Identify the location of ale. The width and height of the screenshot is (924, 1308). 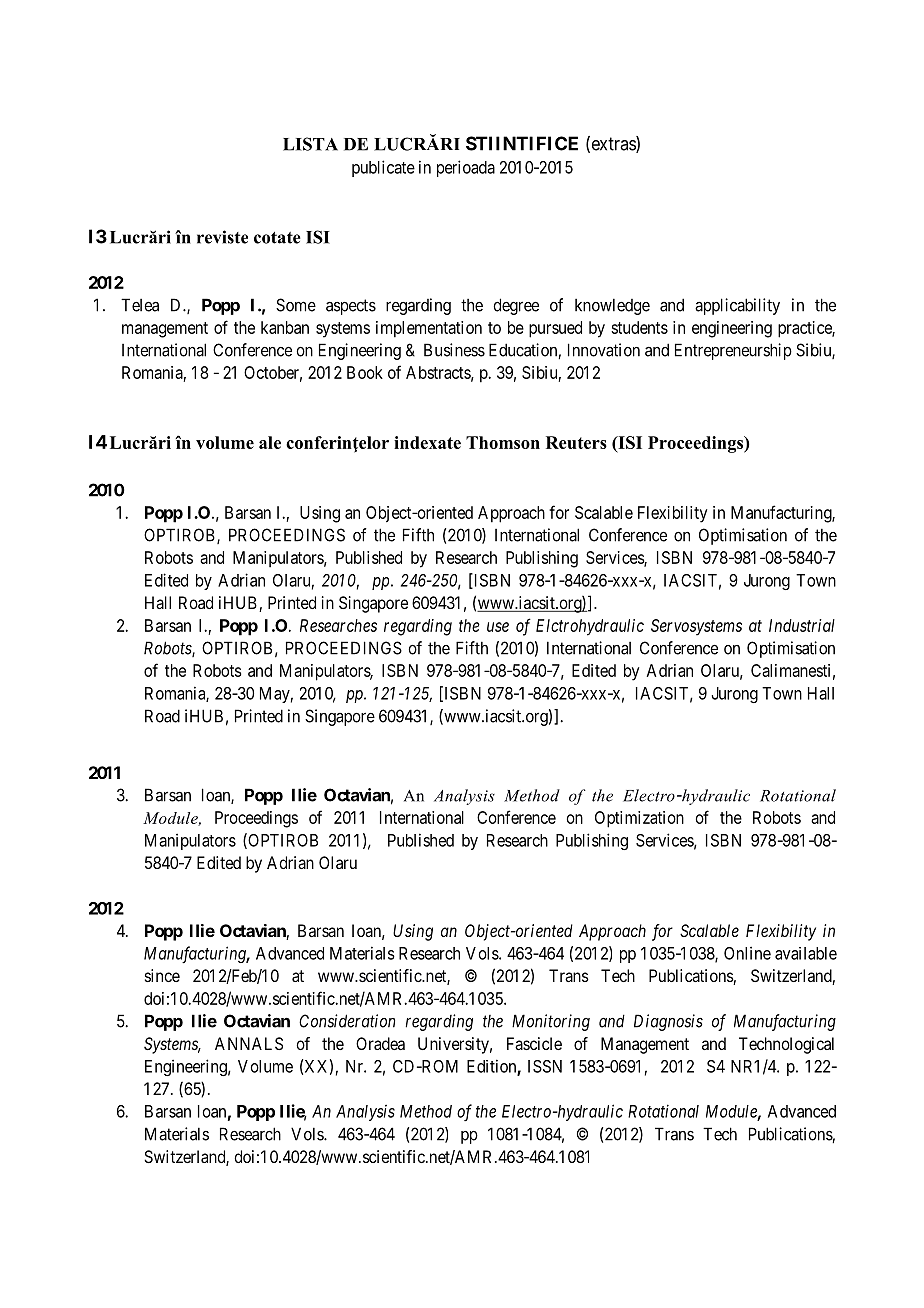
(270, 442).
